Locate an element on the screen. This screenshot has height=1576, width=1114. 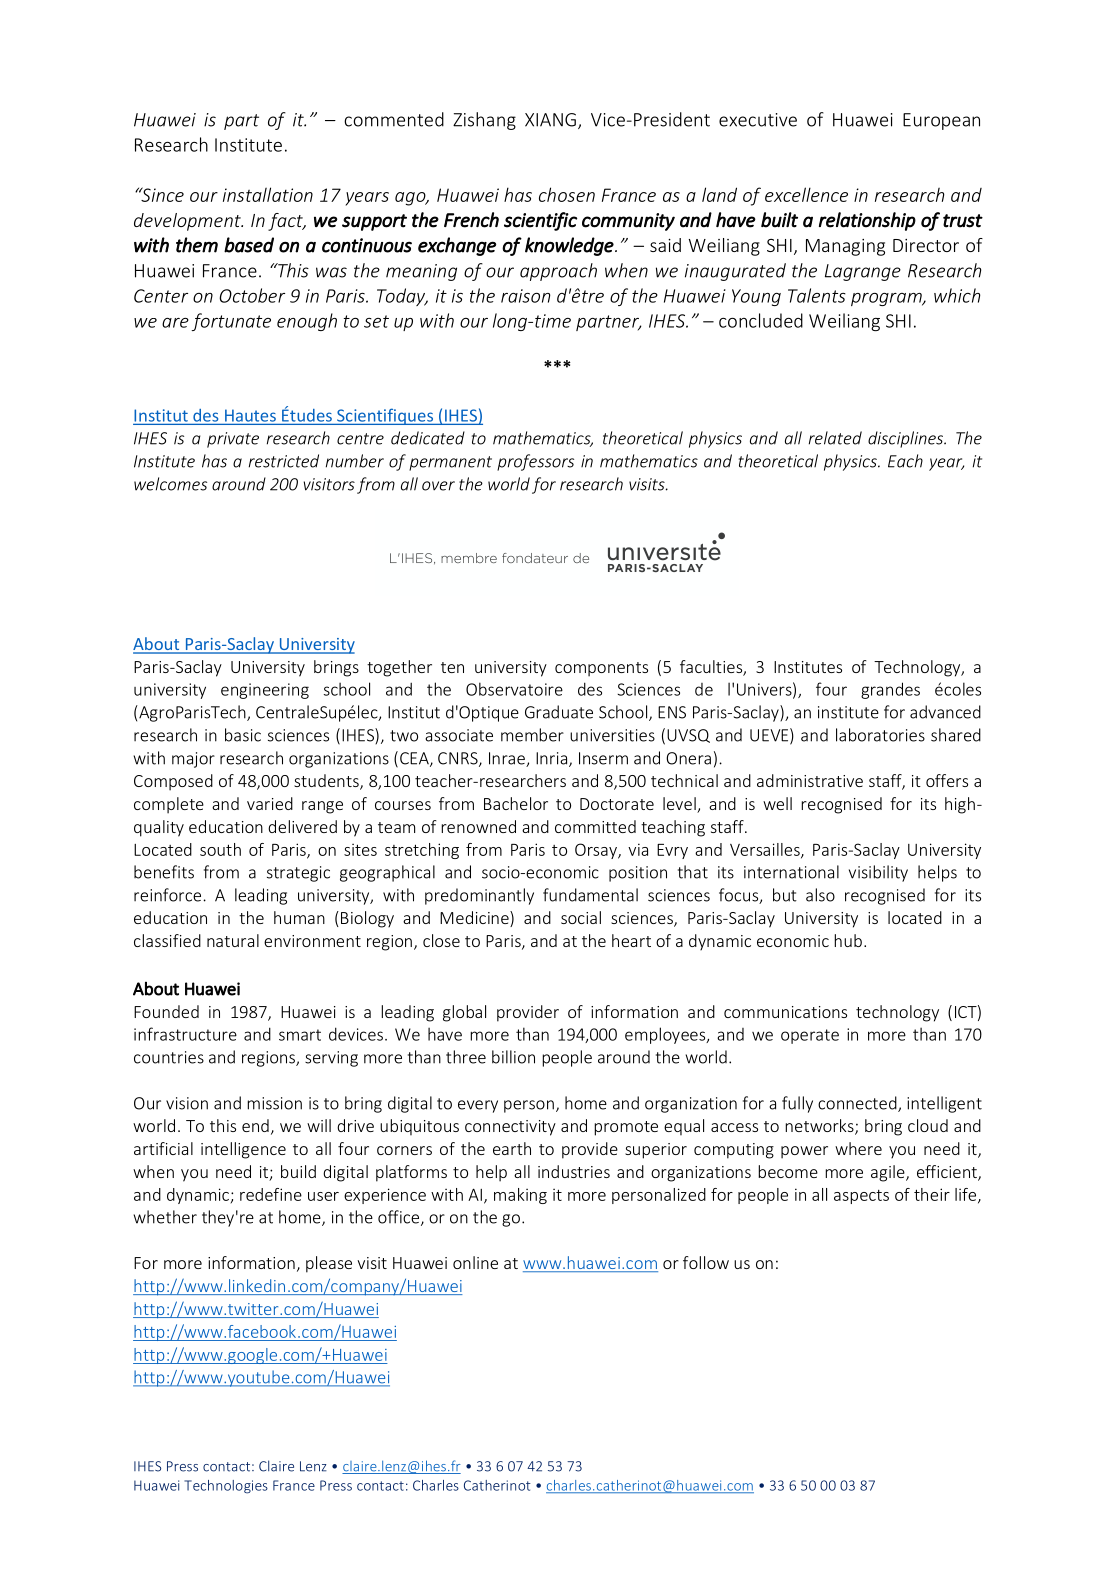
connectivity is located at coordinates (510, 1128).
